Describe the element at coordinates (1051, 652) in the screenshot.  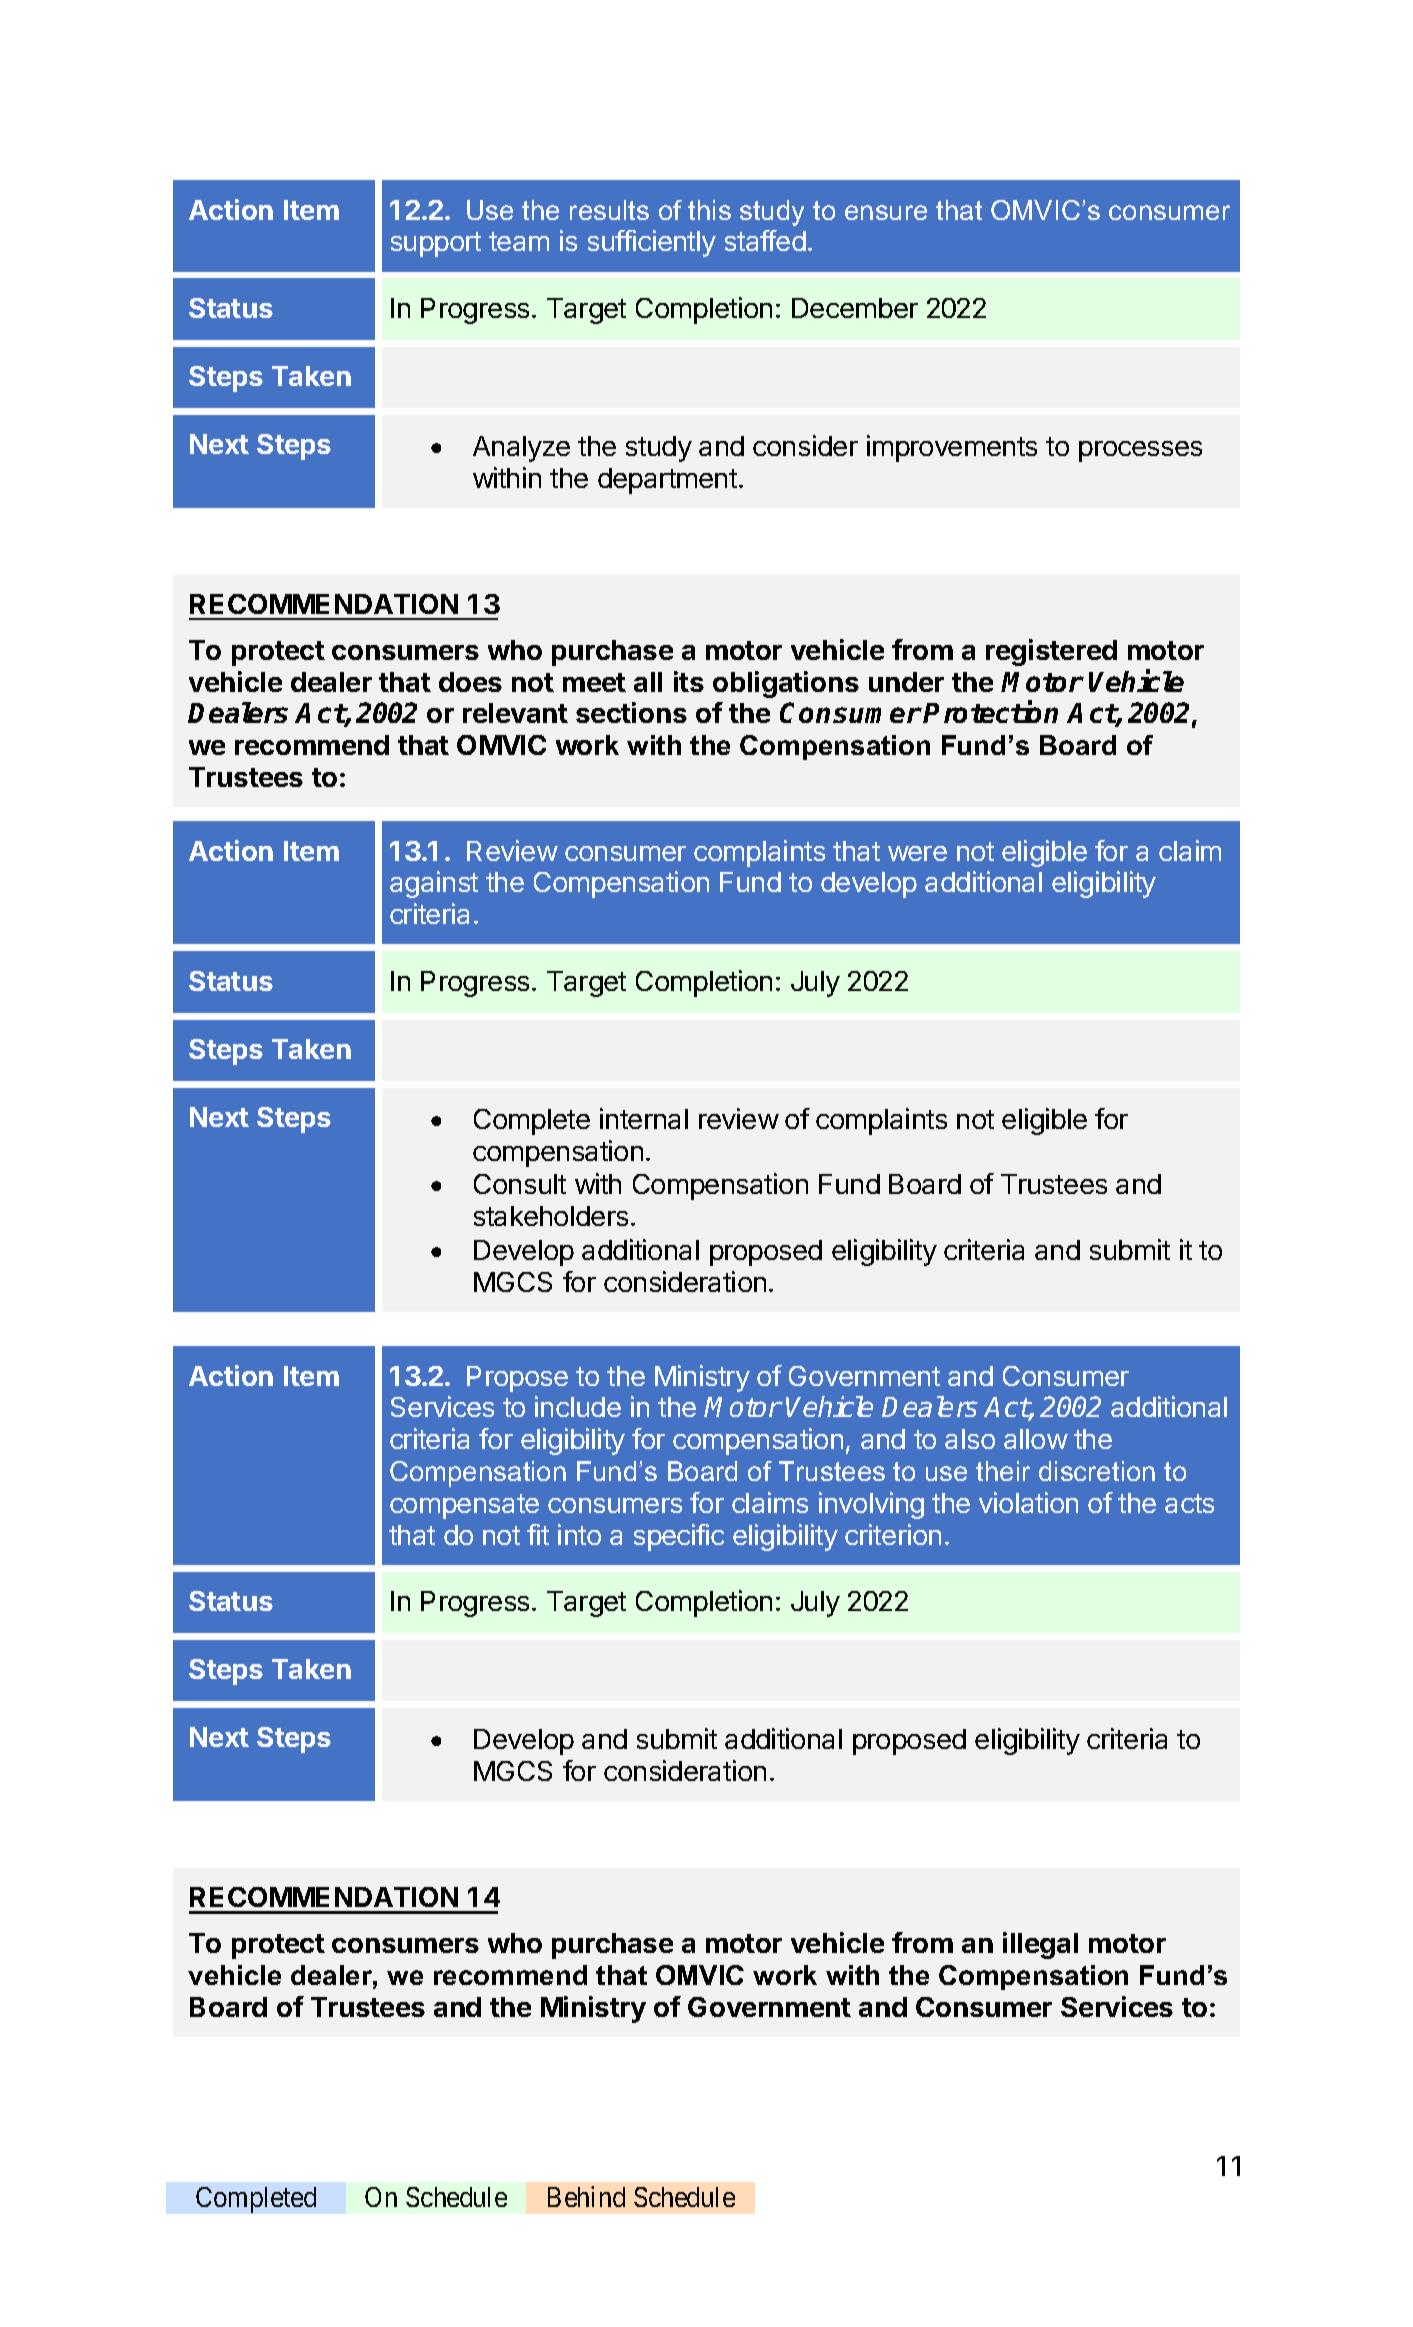
I see `registered` at that location.
